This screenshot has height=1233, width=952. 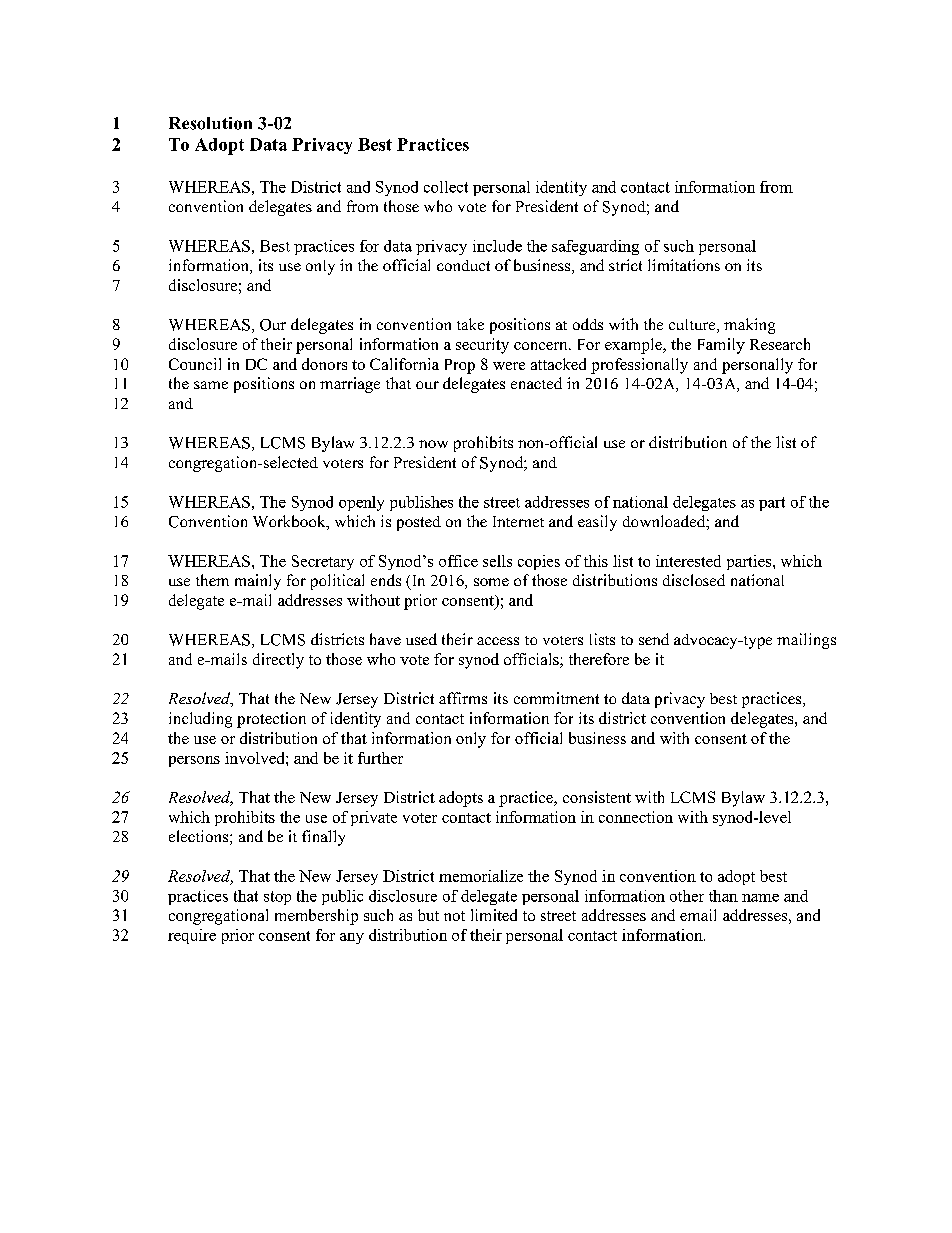 What do you see at coordinates (482, 346) in the screenshot?
I see `security` at bounding box center [482, 346].
